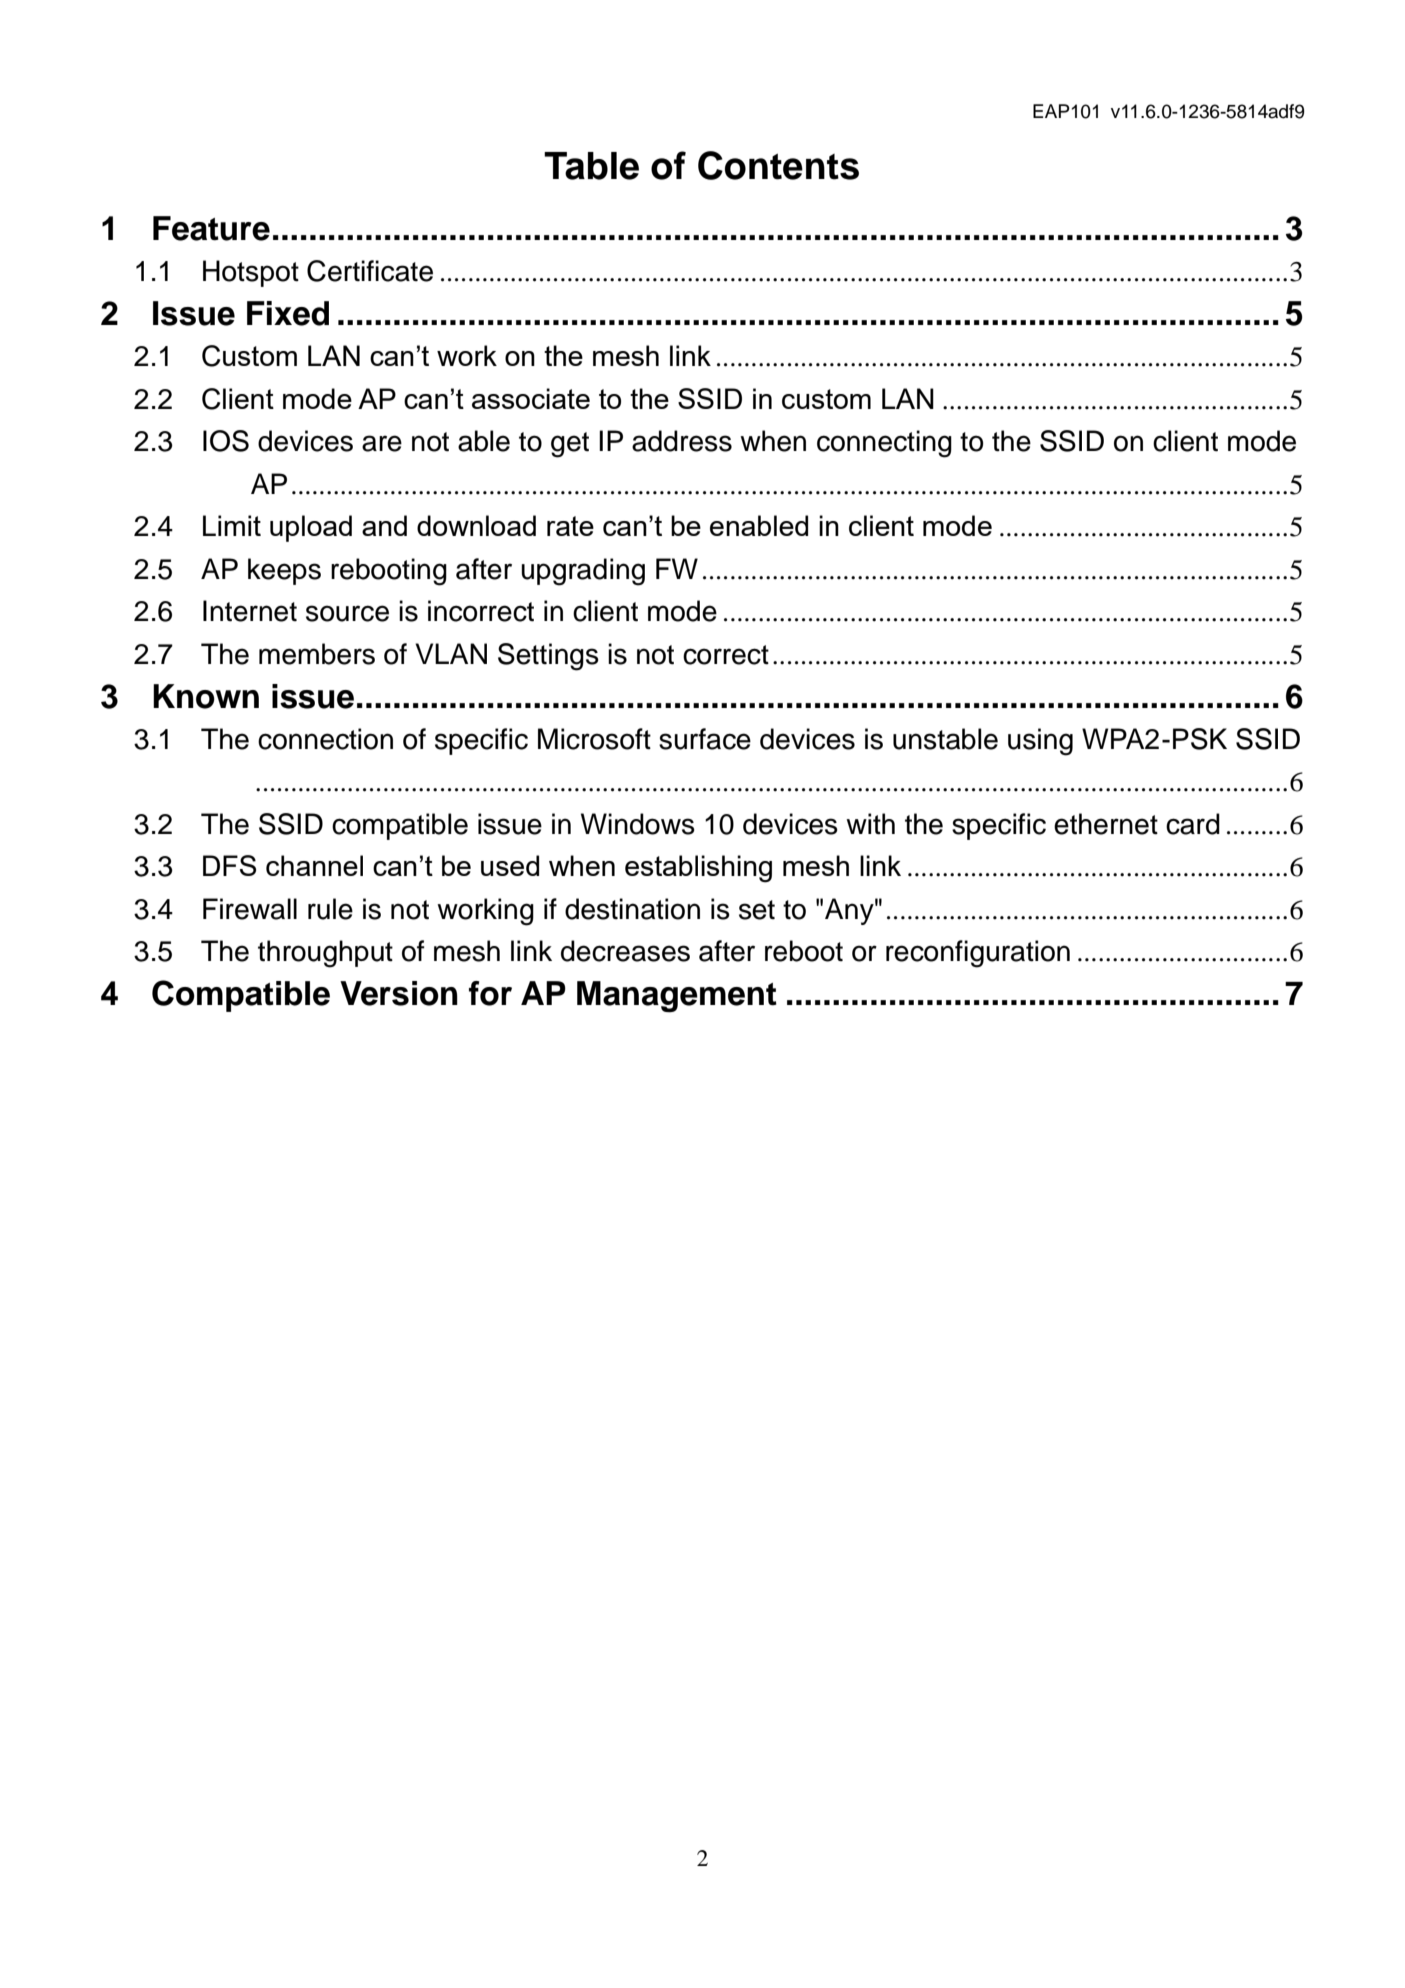  I want to click on connecting, so click(884, 444).
